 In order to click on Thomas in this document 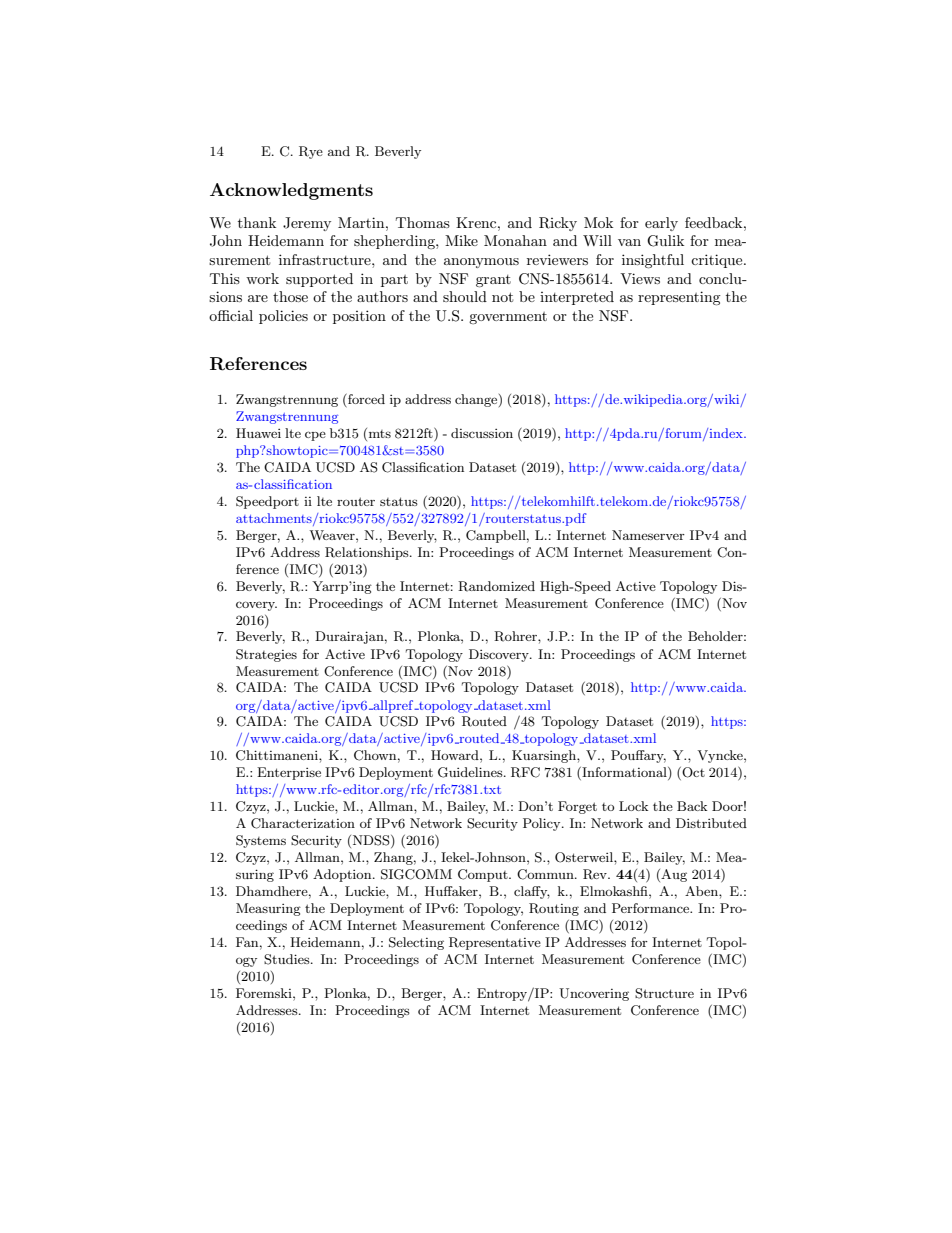, I will do `click(423, 222)`.
